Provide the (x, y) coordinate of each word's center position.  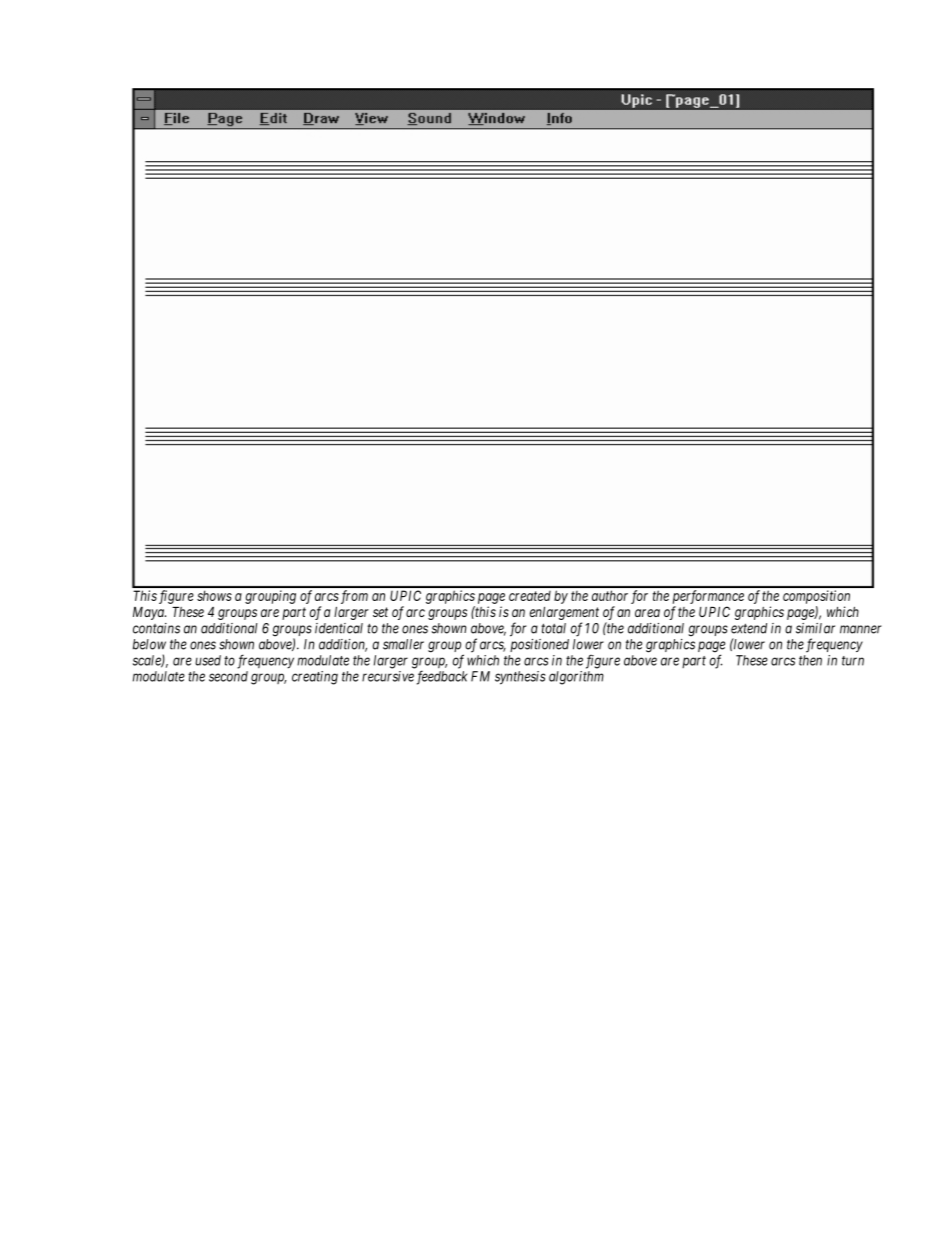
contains (156, 628)
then (810, 660)
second (228, 676)
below (149, 644)
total (553, 628)
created (530, 596)
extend (749, 628)
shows (214, 595)
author (610, 595)
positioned (539, 645)
